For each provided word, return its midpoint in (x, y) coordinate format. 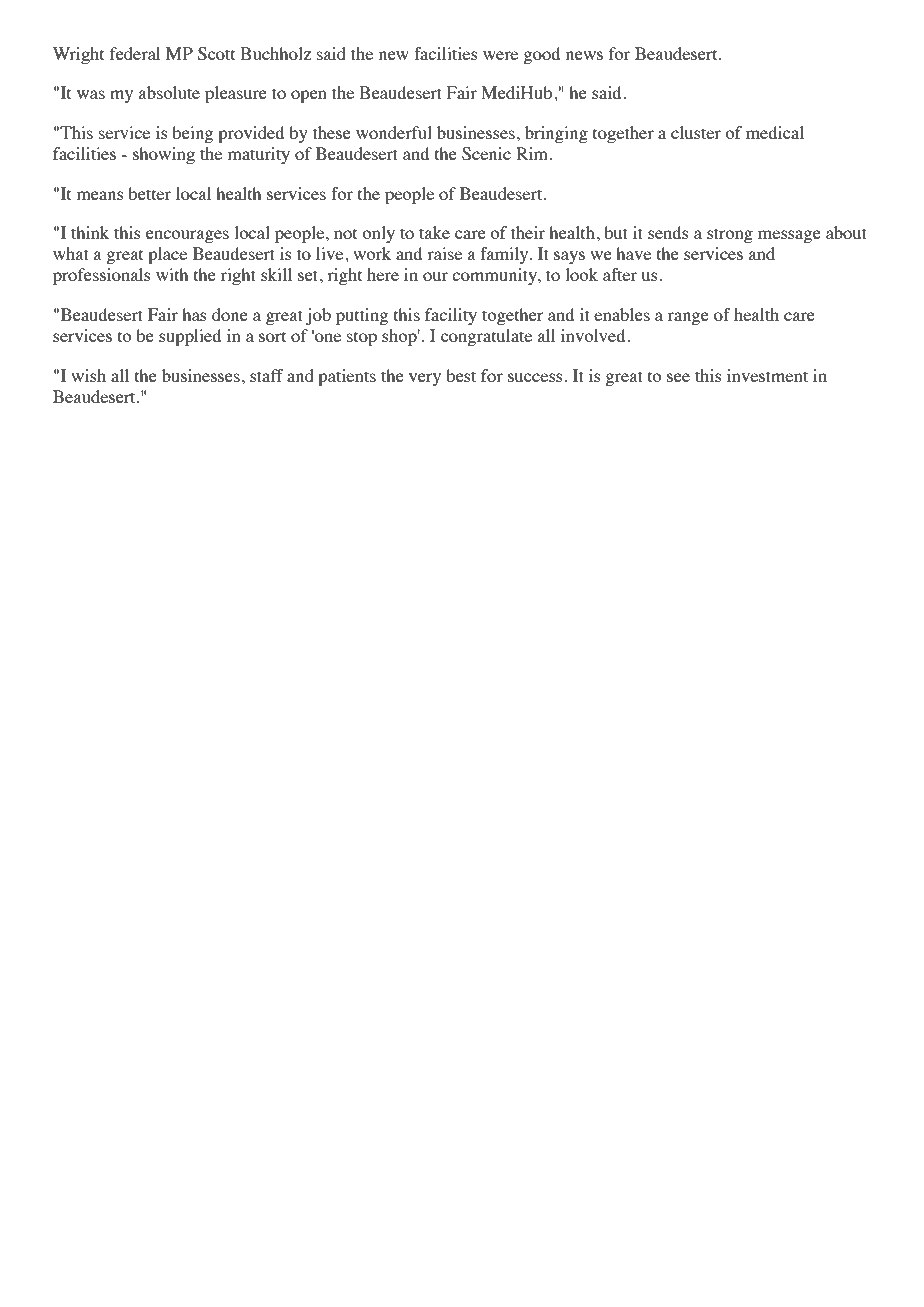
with (172, 274)
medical (775, 132)
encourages (187, 236)
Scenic (486, 154)
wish (88, 375)
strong (730, 235)
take (434, 232)
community (495, 276)
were (500, 55)
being (192, 134)
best (461, 375)
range (688, 318)
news (584, 55)
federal (135, 53)
